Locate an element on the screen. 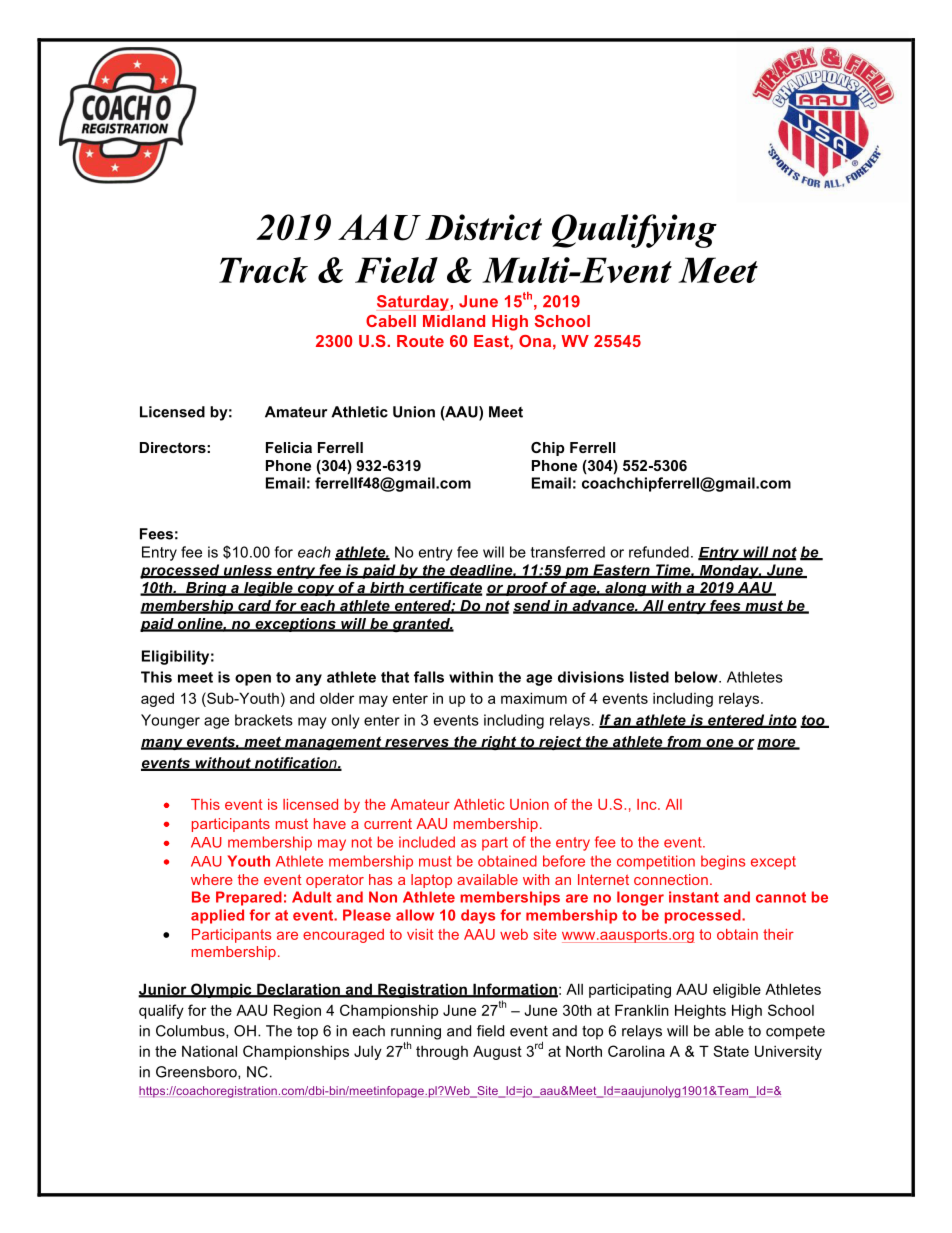  August is located at coordinates (497, 1052).
